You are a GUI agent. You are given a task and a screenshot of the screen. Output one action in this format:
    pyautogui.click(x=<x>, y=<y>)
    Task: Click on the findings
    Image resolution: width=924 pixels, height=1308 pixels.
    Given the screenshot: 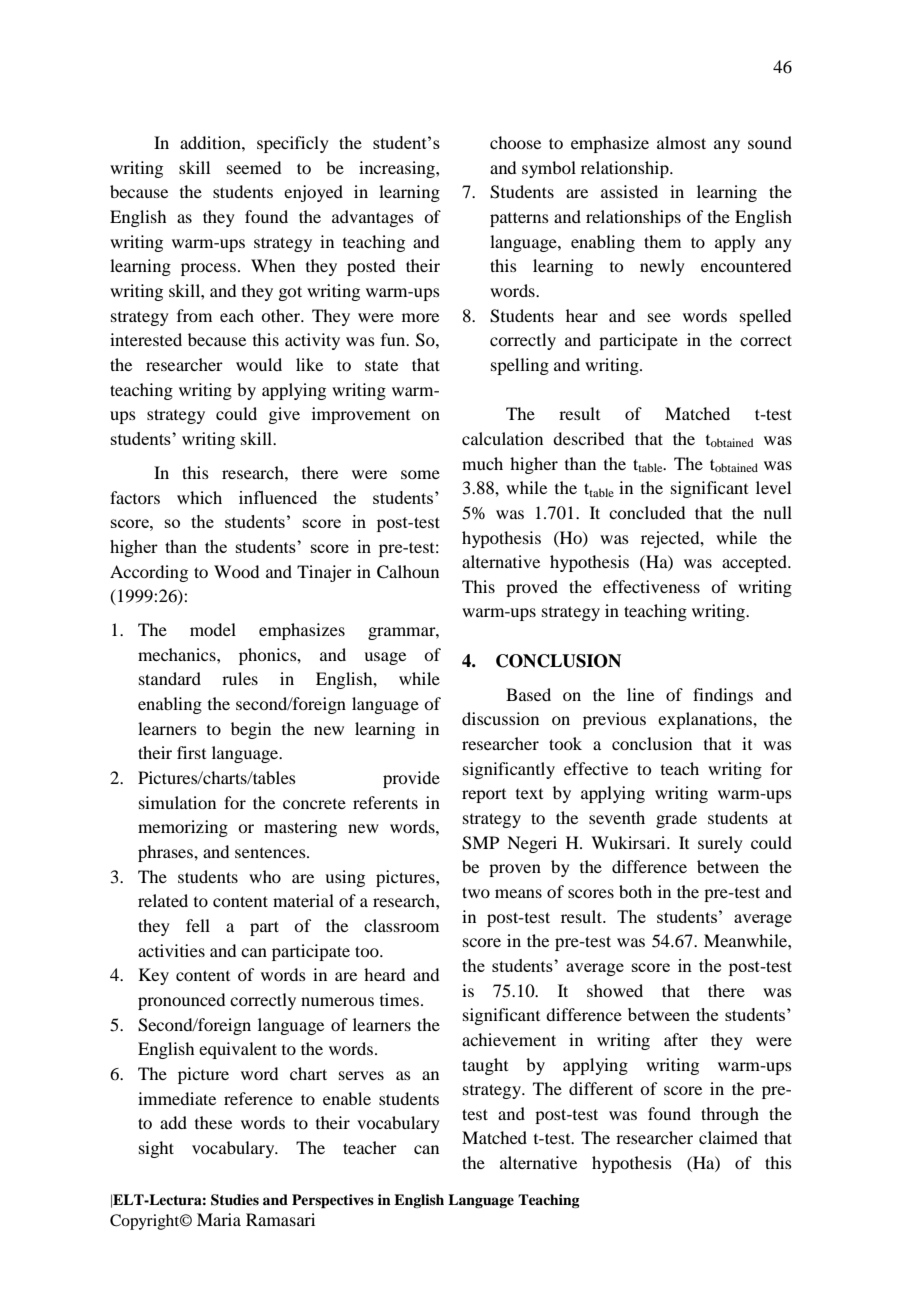 What is the action you would take?
    pyautogui.click(x=723, y=696)
